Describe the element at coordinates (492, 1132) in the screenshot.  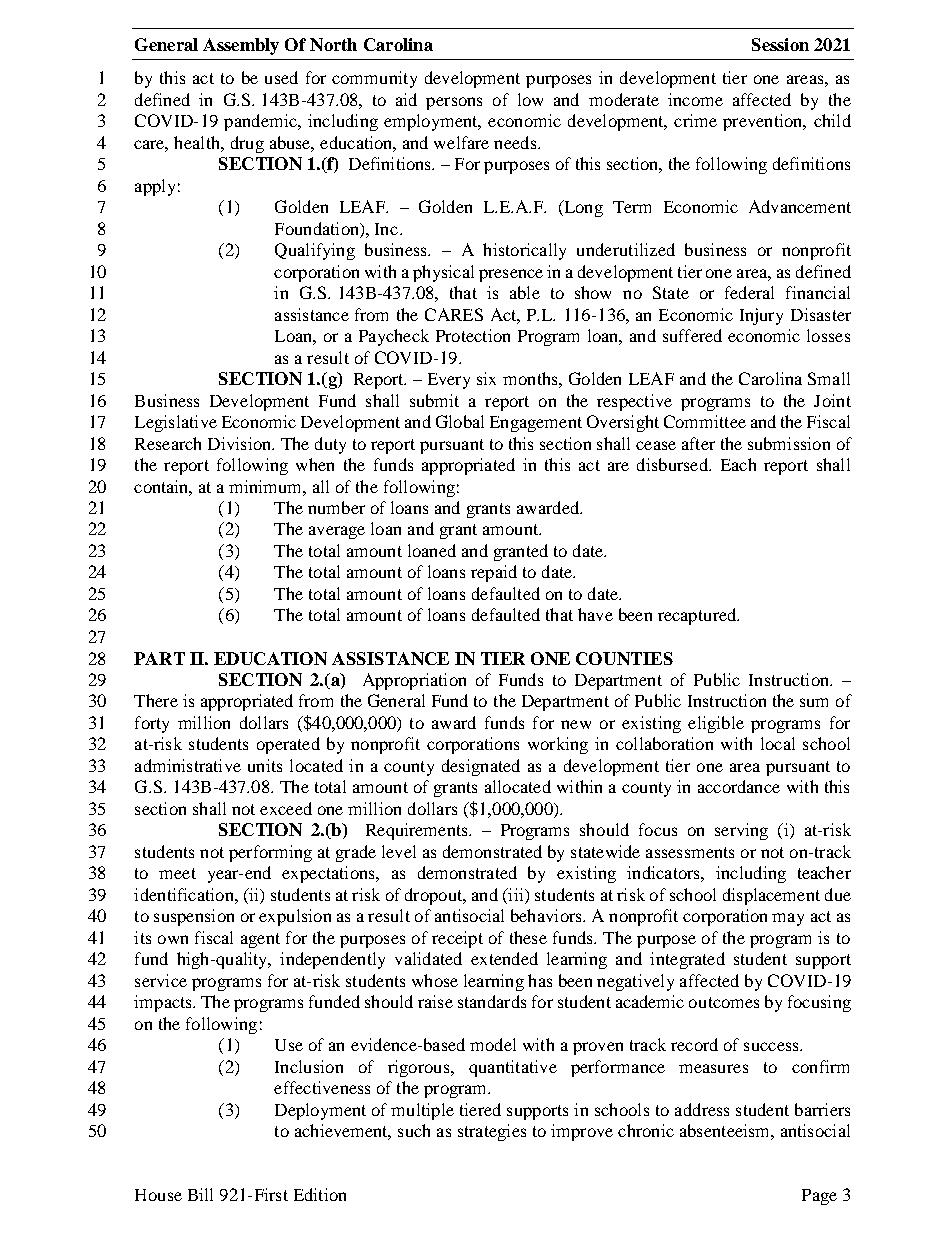
I see `strategies` at that location.
